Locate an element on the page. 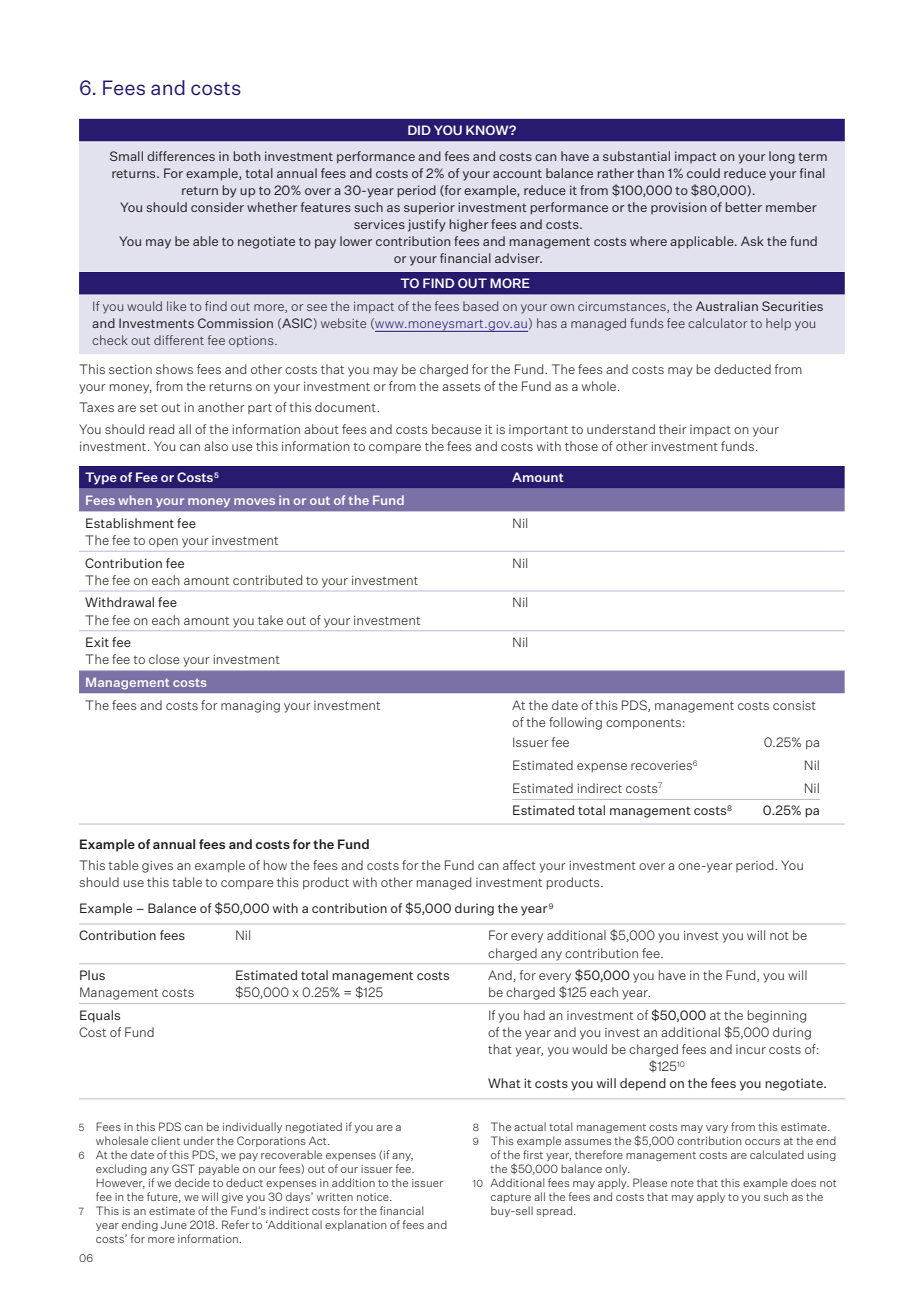 This image has width=924, height=1308. also is located at coordinates (216, 446).
